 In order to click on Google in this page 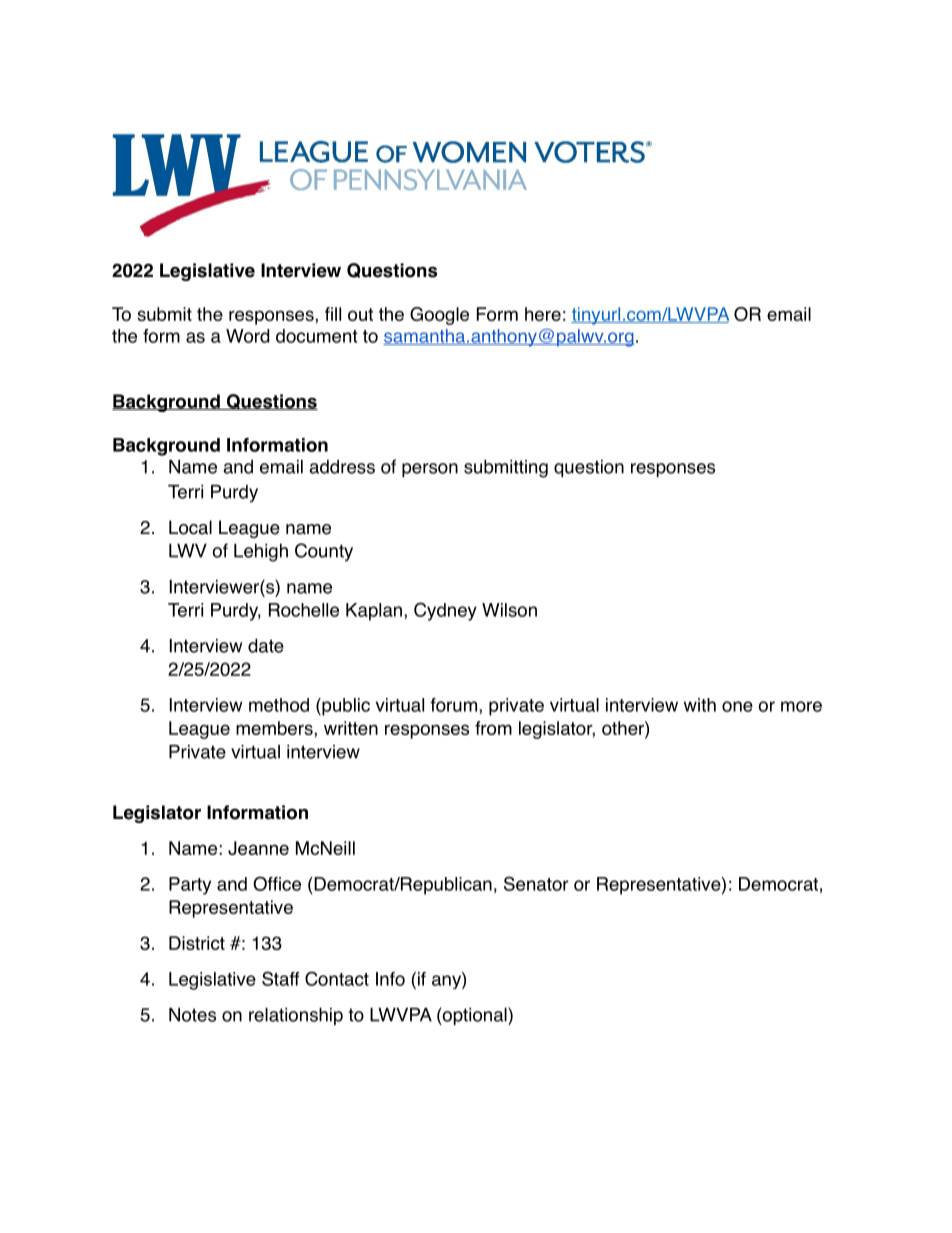, I will do `click(439, 316)`.
